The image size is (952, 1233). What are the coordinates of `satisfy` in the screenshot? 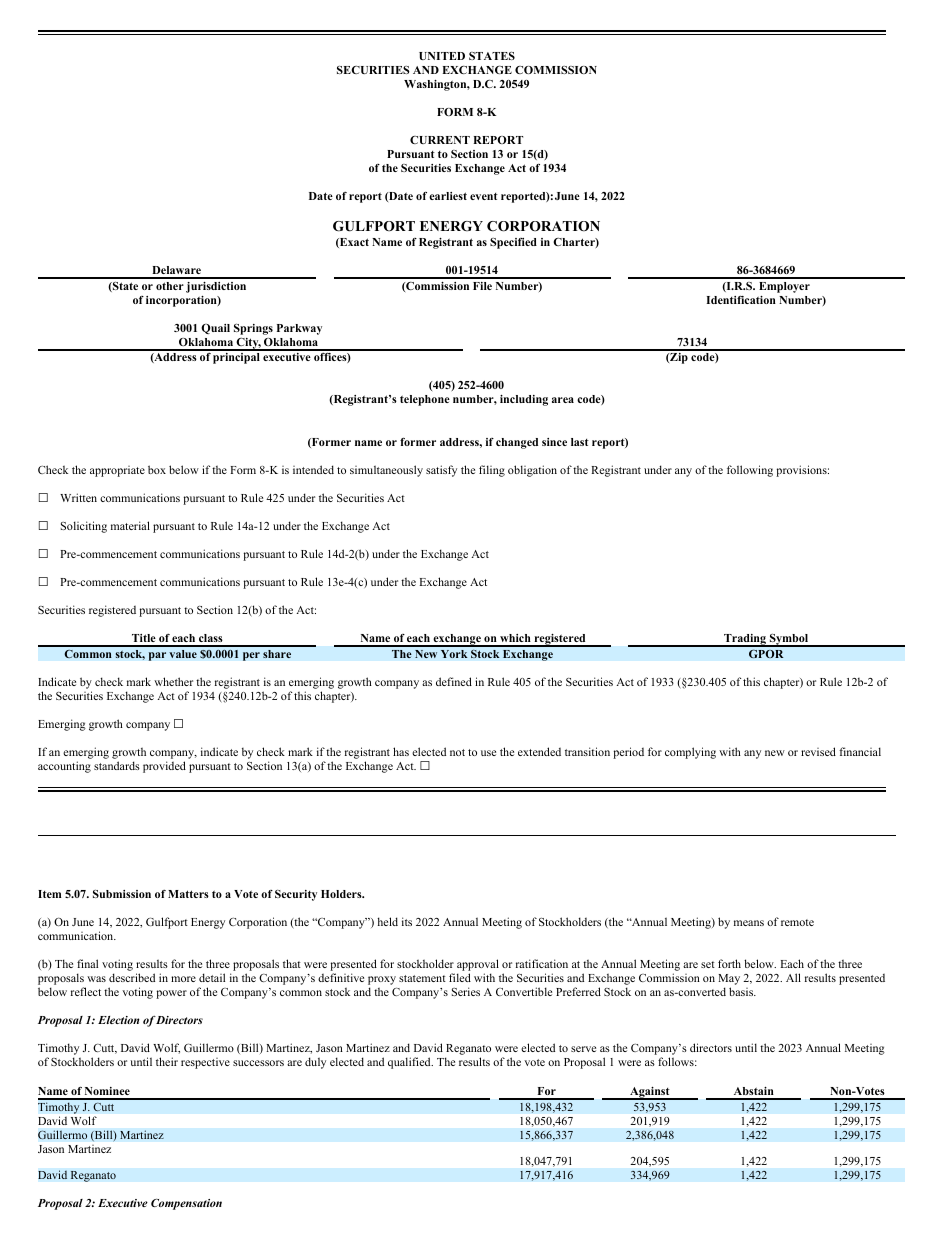 It's located at (441, 471).
